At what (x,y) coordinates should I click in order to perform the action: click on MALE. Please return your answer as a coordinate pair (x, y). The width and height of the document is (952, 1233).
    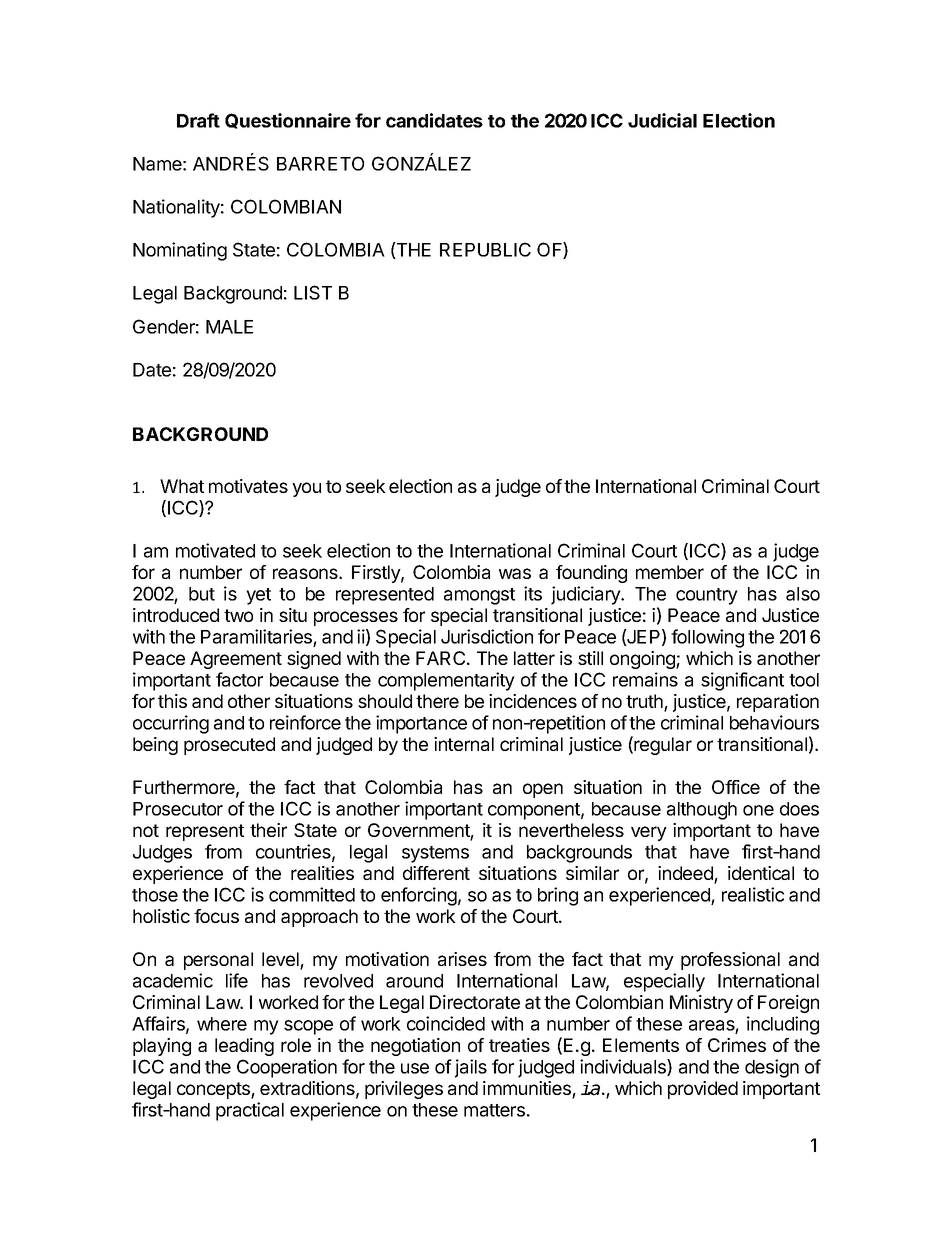
    Looking at the image, I should click on (229, 327).
